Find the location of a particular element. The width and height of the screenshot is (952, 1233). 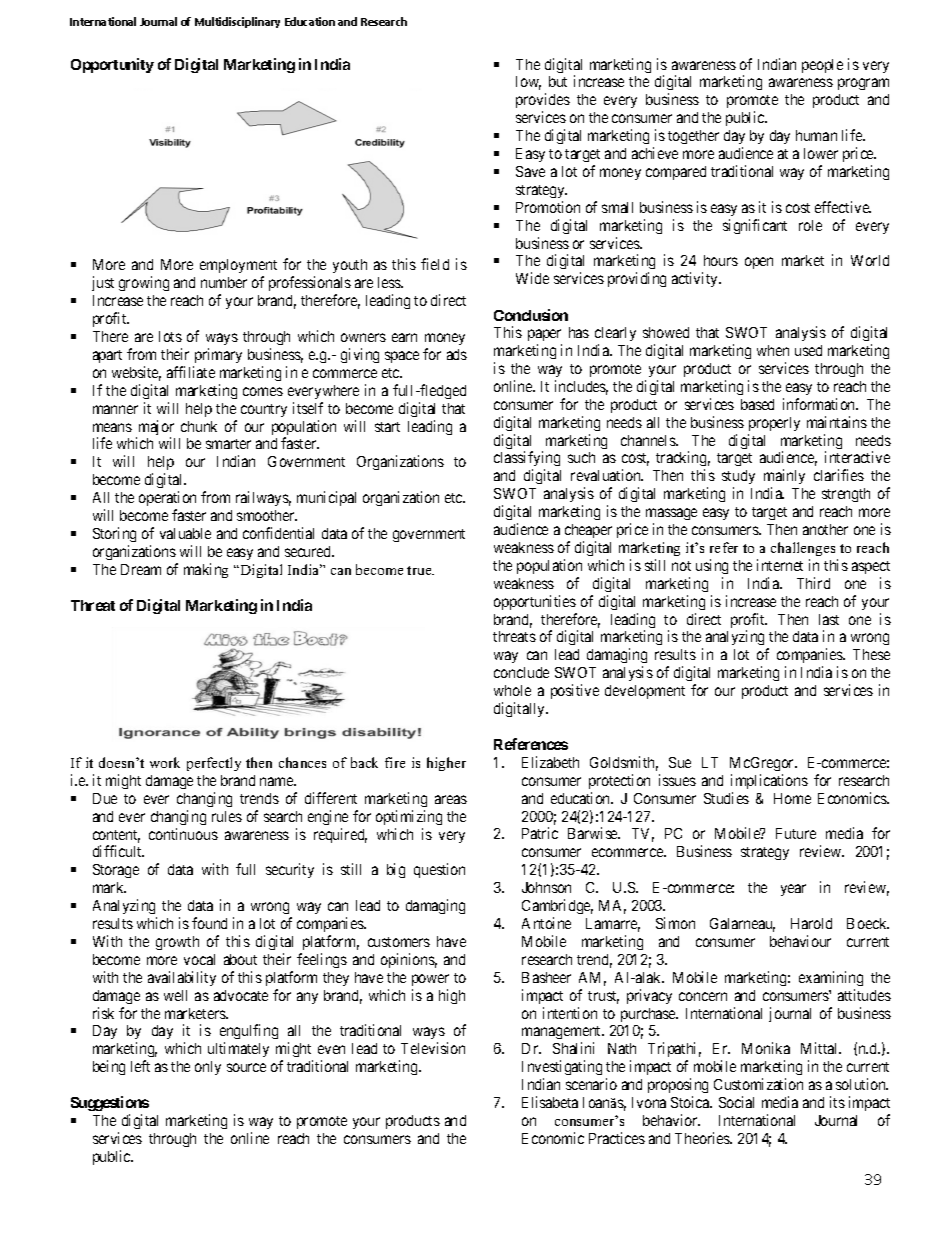

Multidisciplinary is located at coordinates (237, 22).
